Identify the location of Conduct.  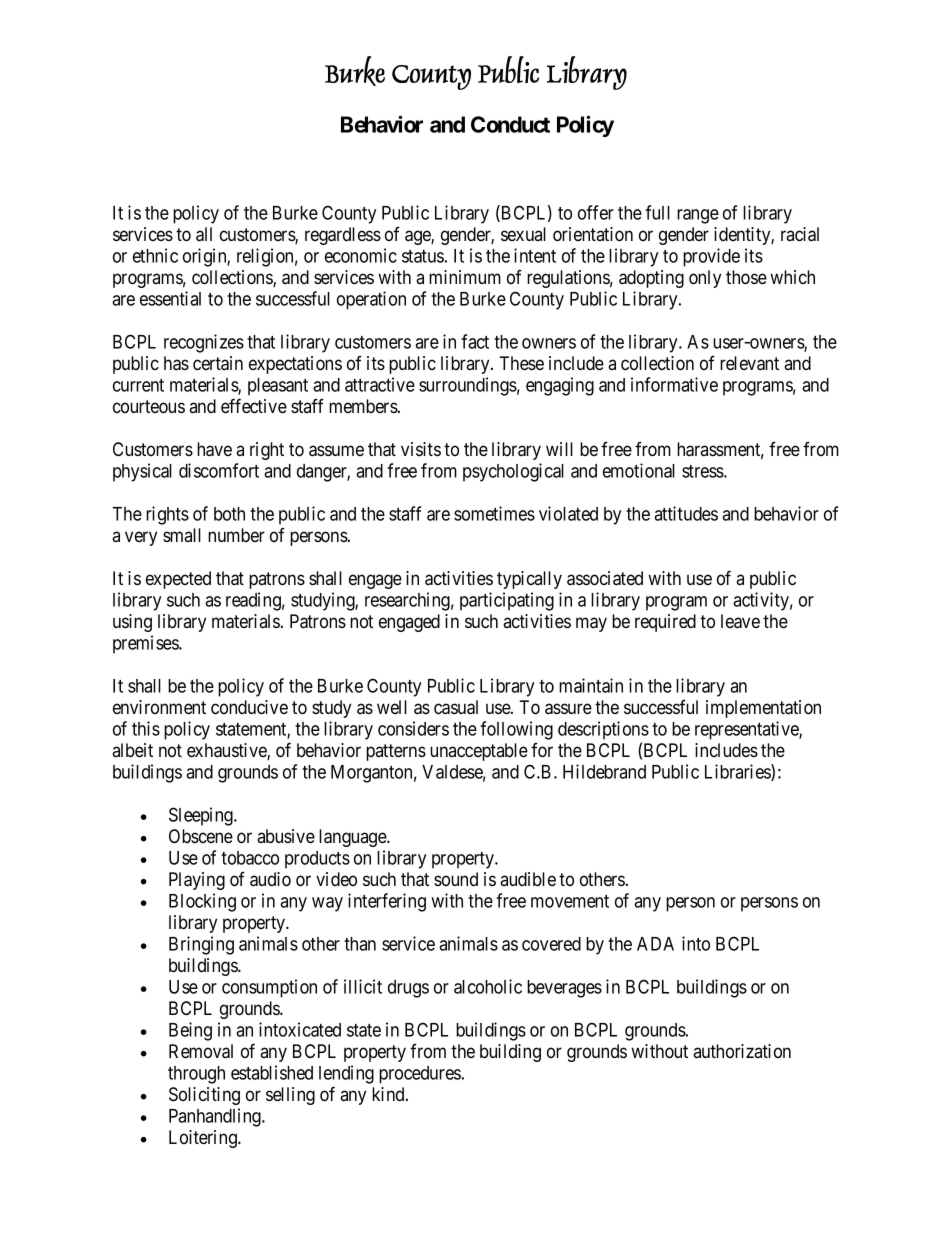
(510, 124).
